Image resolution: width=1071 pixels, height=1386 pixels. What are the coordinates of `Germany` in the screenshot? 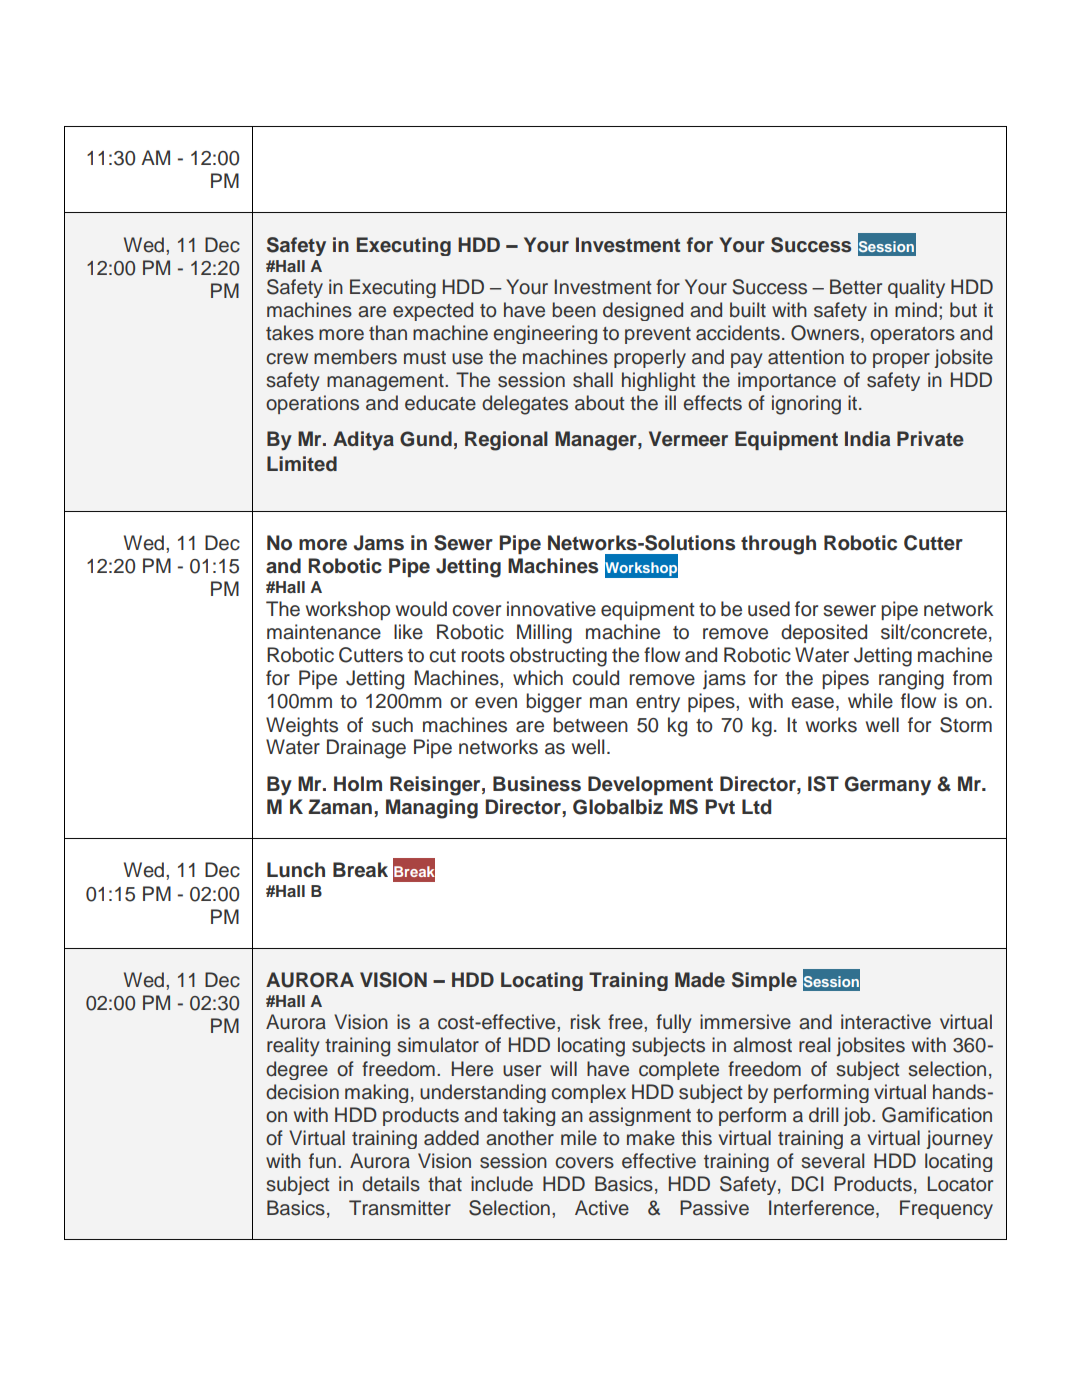 It's located at (888, 786).
